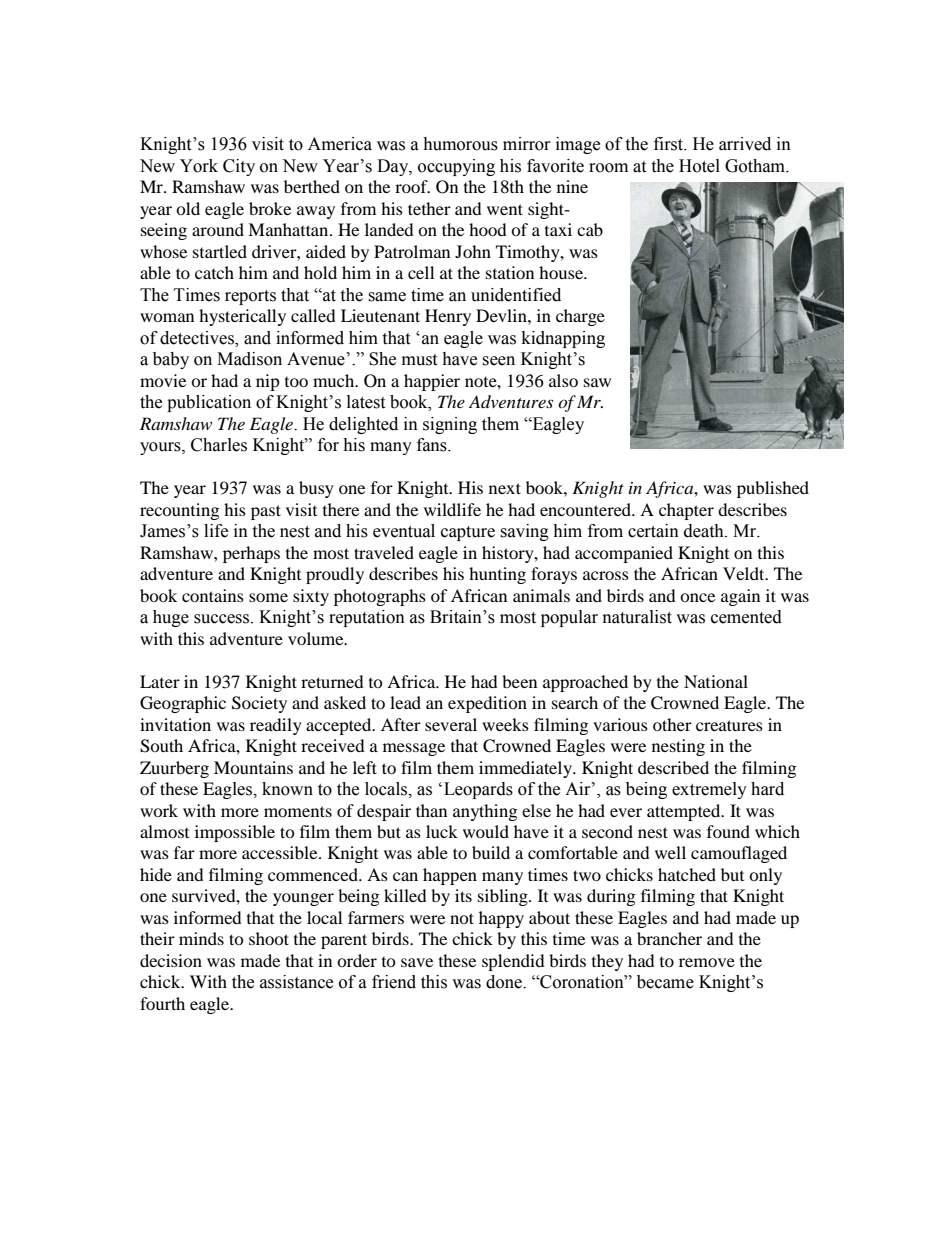  I want to click on occupying, so click(456, 167).
